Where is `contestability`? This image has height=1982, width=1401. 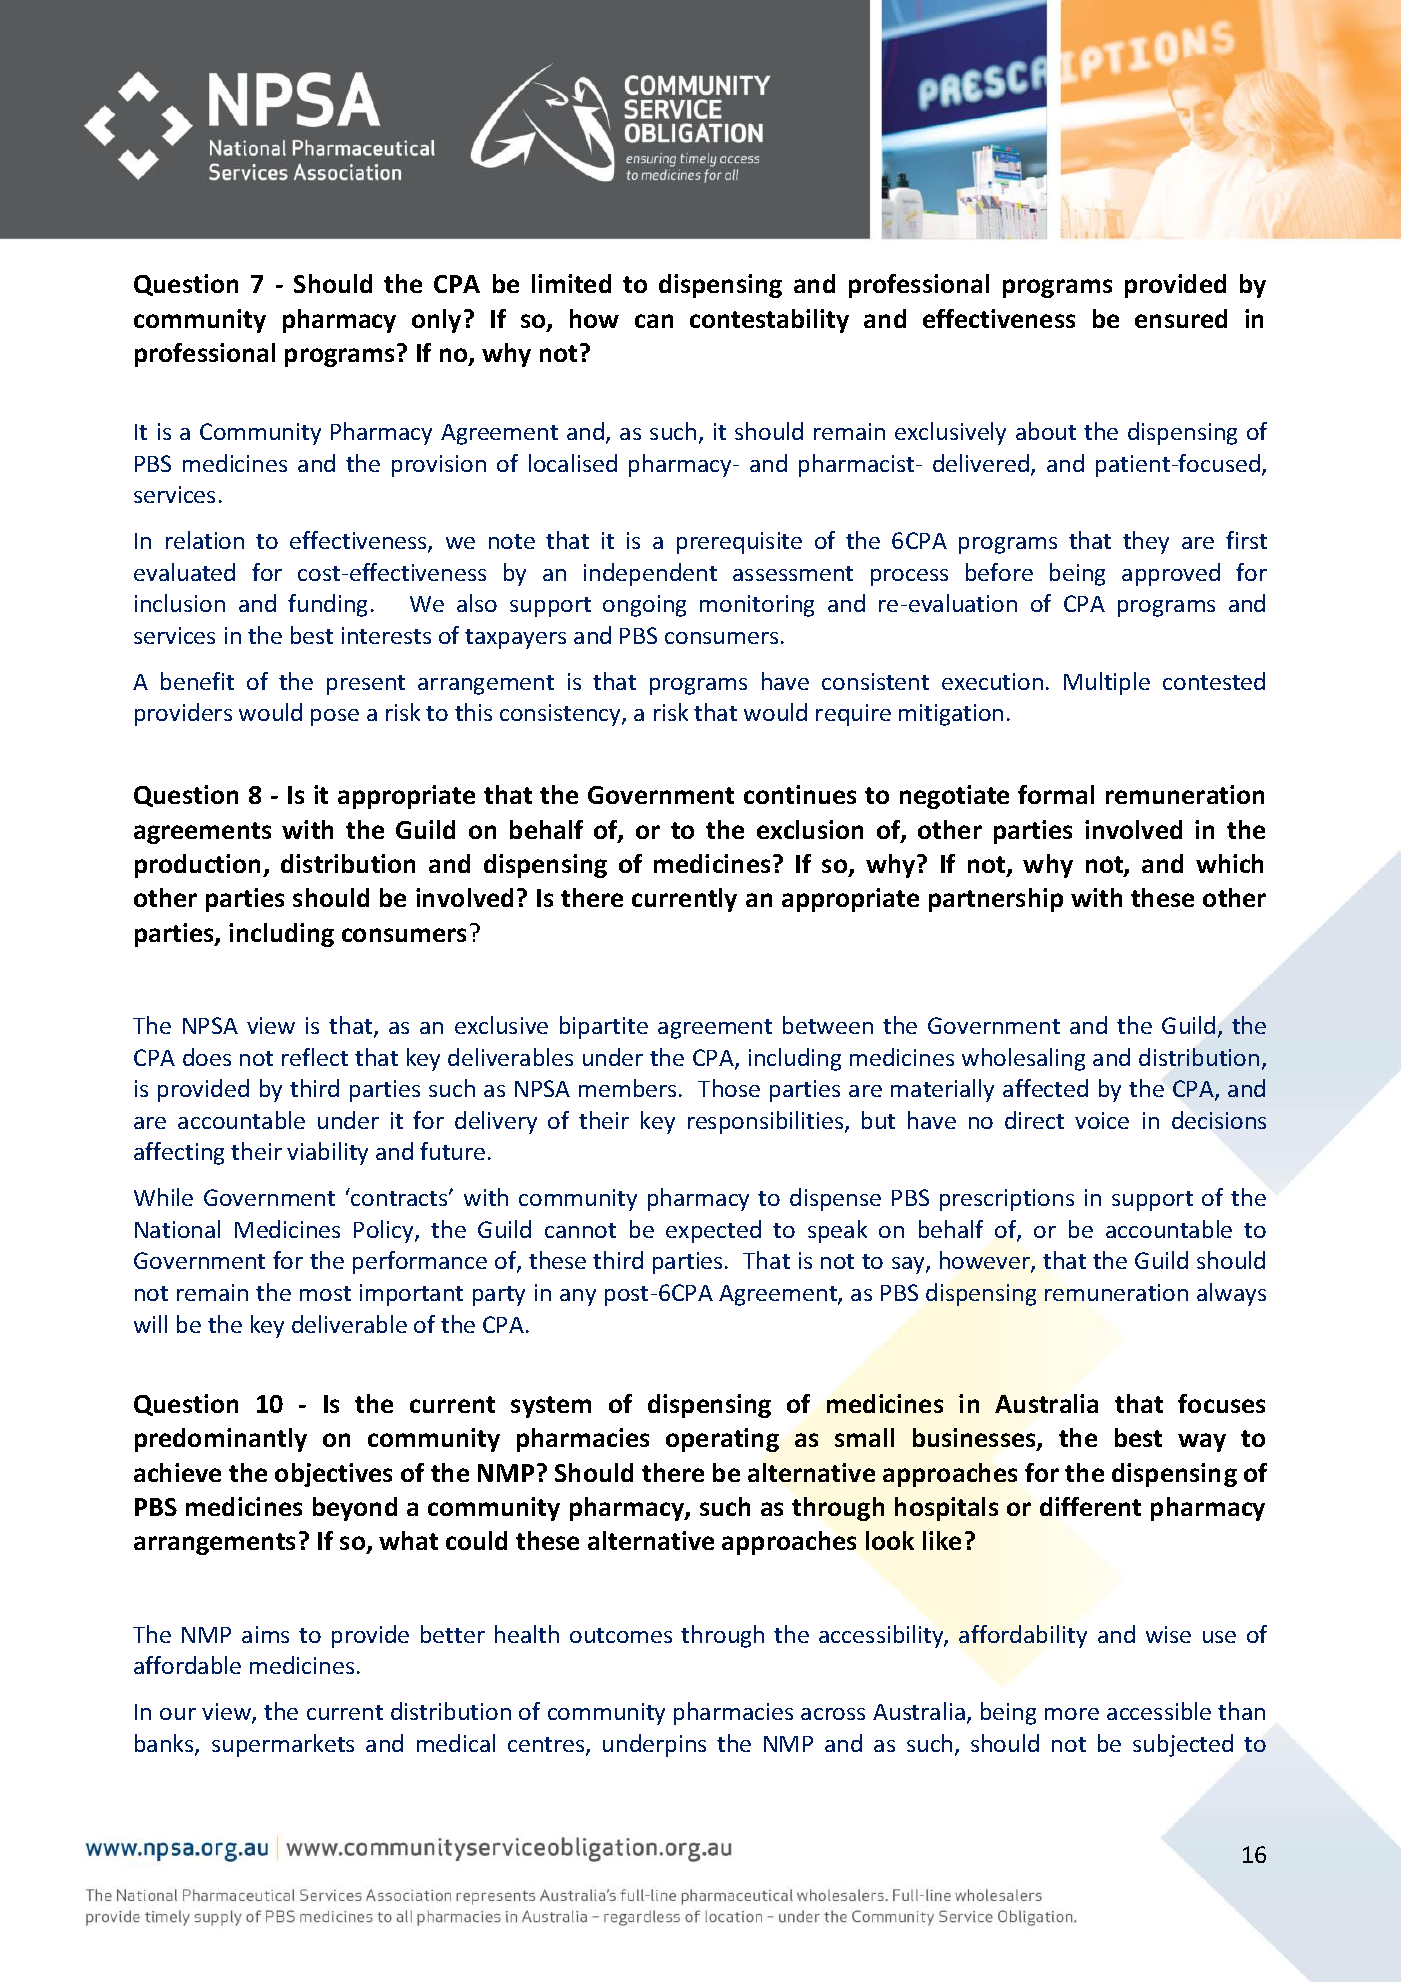
contestability is located at coordinates (769, 321).
